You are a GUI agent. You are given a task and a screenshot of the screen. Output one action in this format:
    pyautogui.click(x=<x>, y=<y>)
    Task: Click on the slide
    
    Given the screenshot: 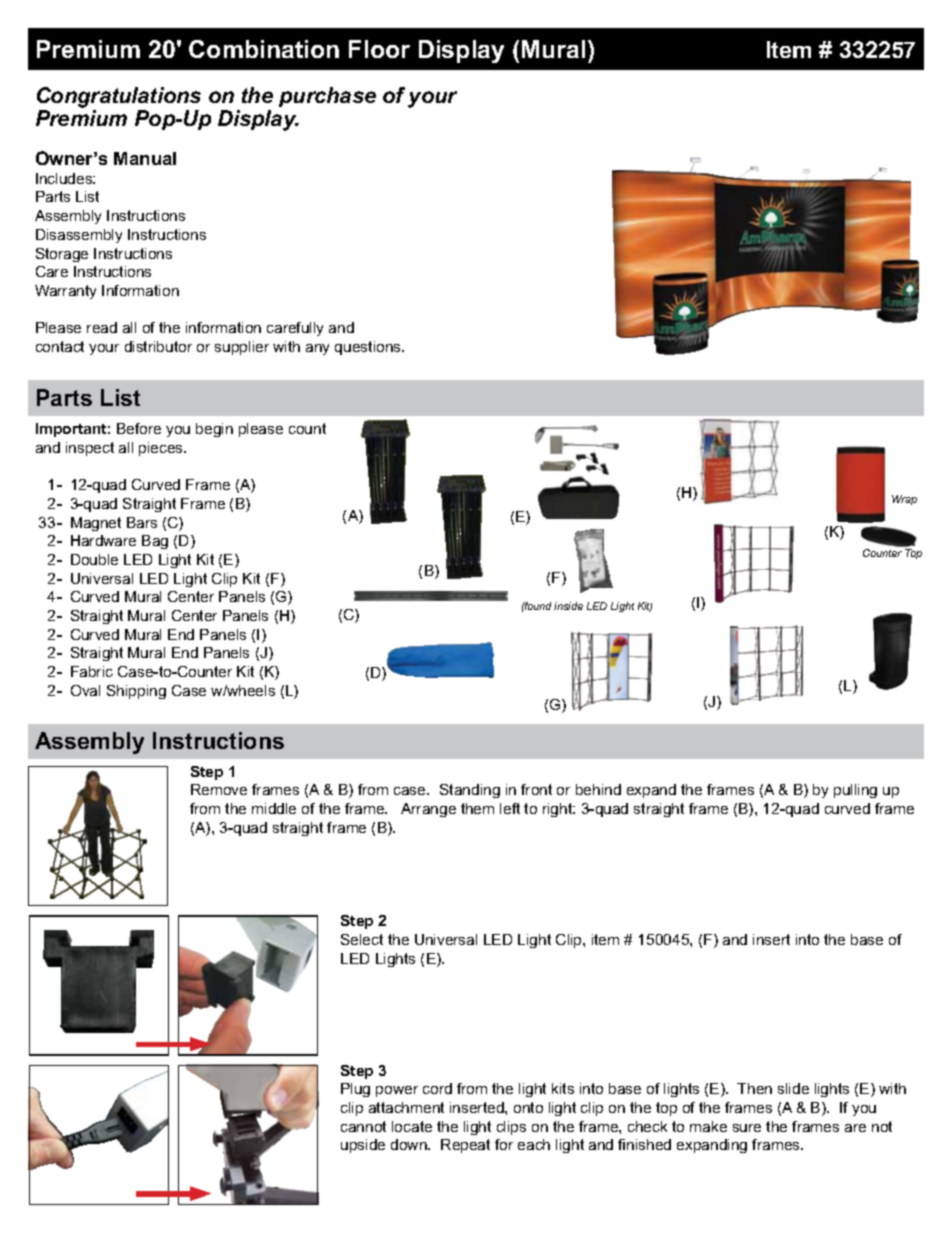 What is the action you would take?
    pyautogui.click(x=793, y=1088)
